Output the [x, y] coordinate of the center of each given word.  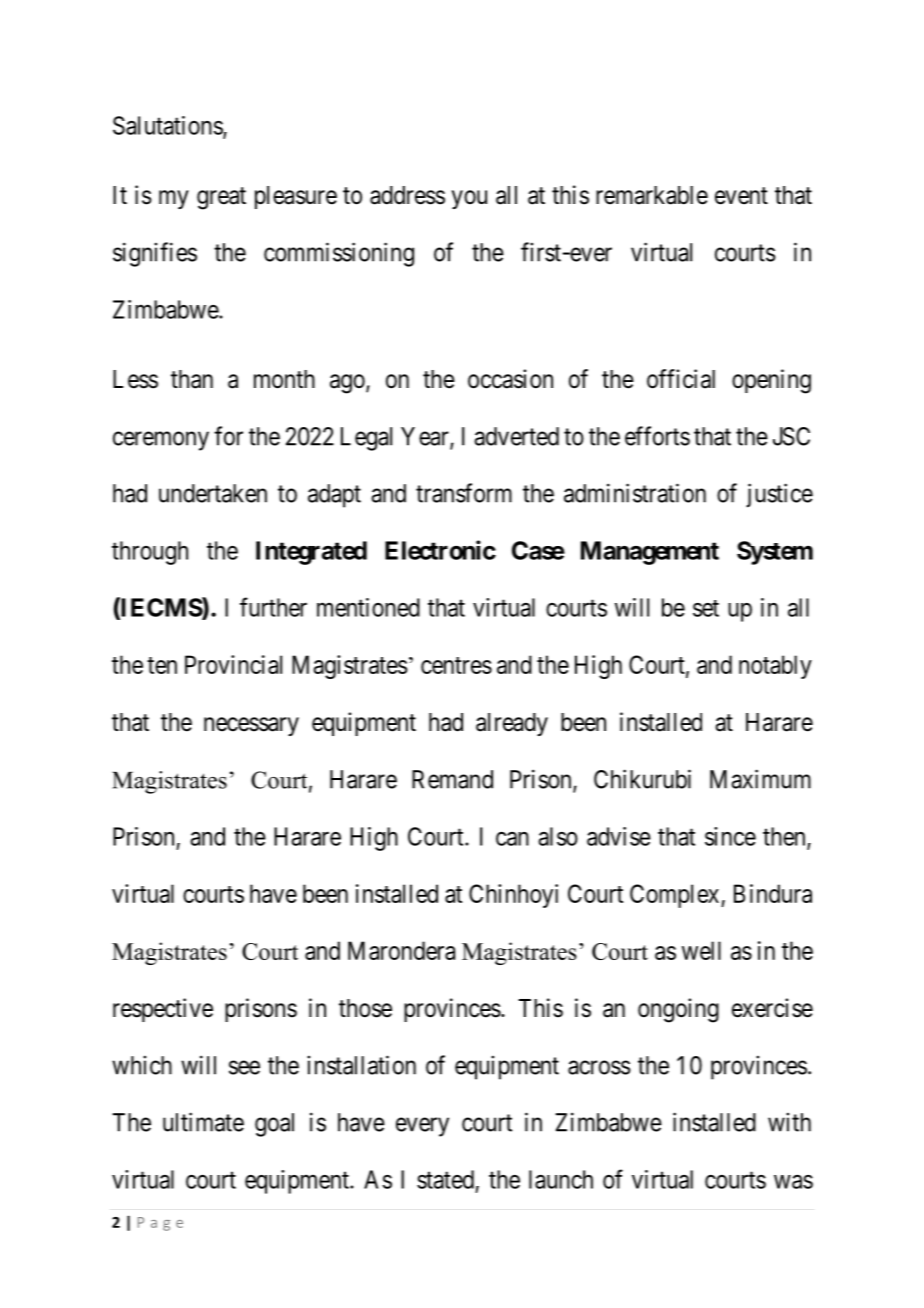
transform [464, 493]
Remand [452, 779]
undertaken [213, 493]
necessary [251, 726]
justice [779, 495]
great [221, 198]
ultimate [203, 1122]
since [730, 836]
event [741, 196]
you [469, 199]
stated [445, 1179]
